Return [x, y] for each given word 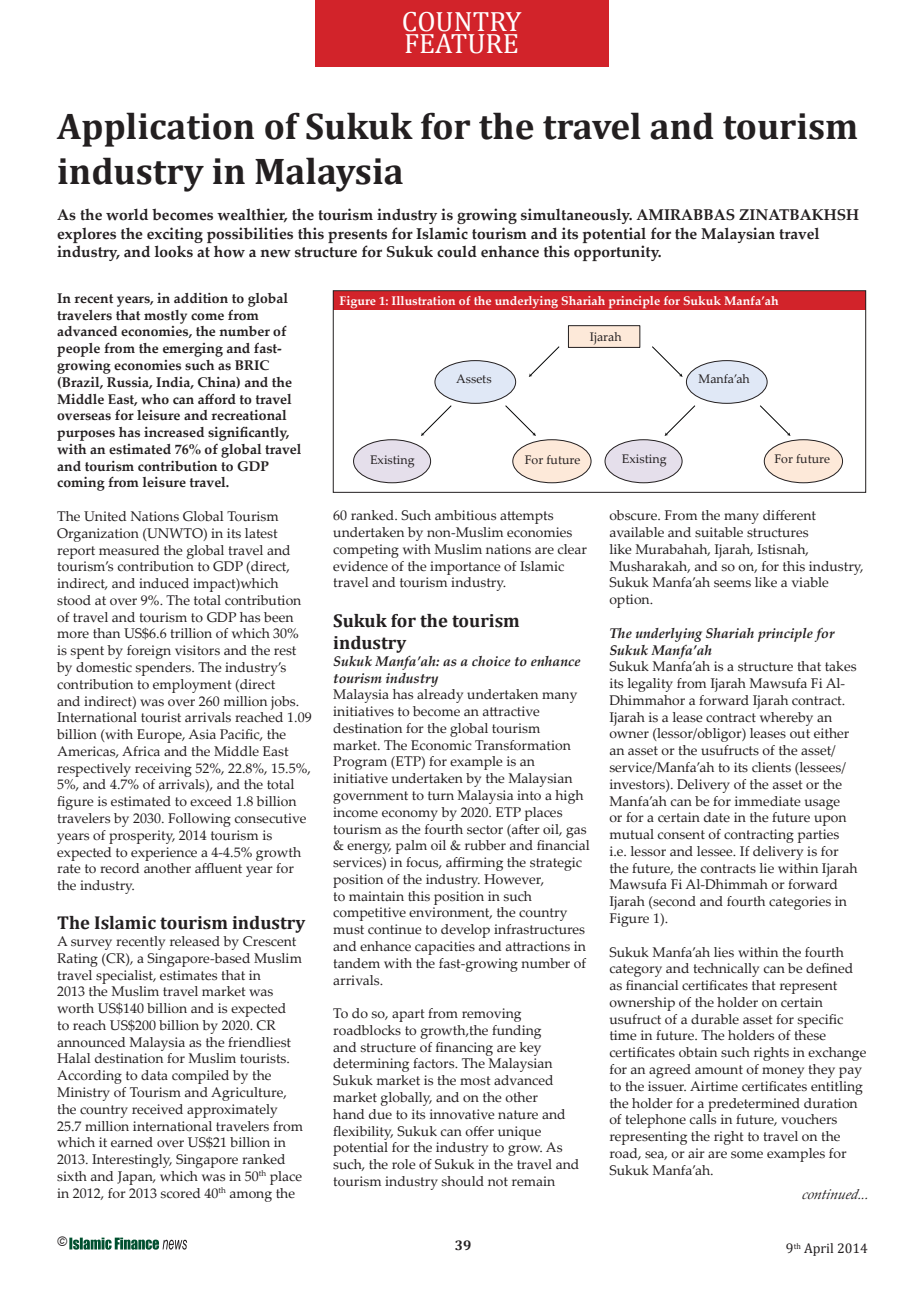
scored [180, 1193]
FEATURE [461, 44]
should [463, 1181]
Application [155, 129]
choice [491, 661]
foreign [149, 652]
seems [732, 584]
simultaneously [576, 216]
